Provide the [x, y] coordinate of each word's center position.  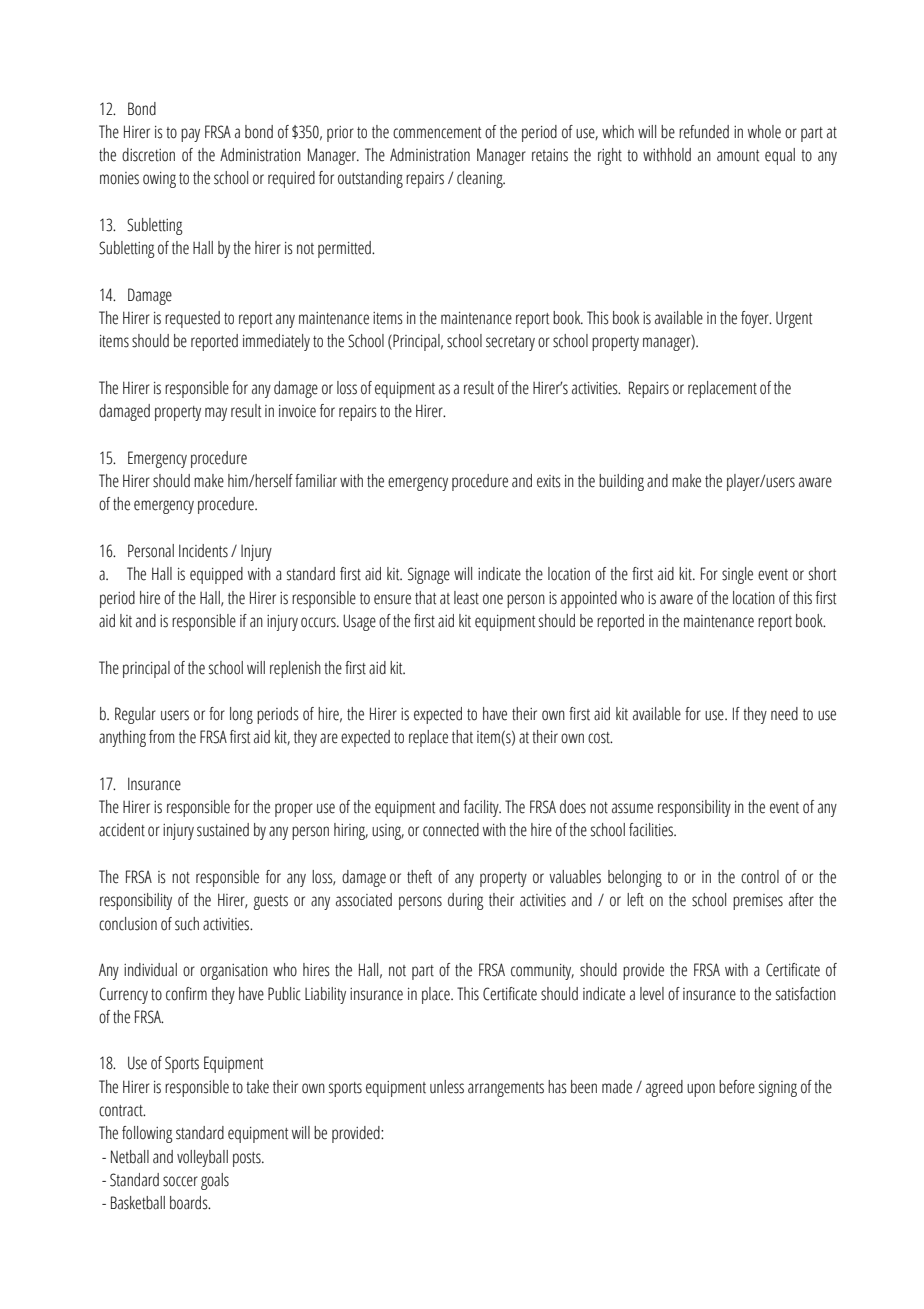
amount [738, 156]
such [187, 924]
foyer [756, 319]
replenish [295, 669]
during [466, 901]
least [466, 598]
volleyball [202, 1158]
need [784, 714]
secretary [510, 343]
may [216, 414]
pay [190, 135]
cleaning [481, 179]
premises [758, 902]
